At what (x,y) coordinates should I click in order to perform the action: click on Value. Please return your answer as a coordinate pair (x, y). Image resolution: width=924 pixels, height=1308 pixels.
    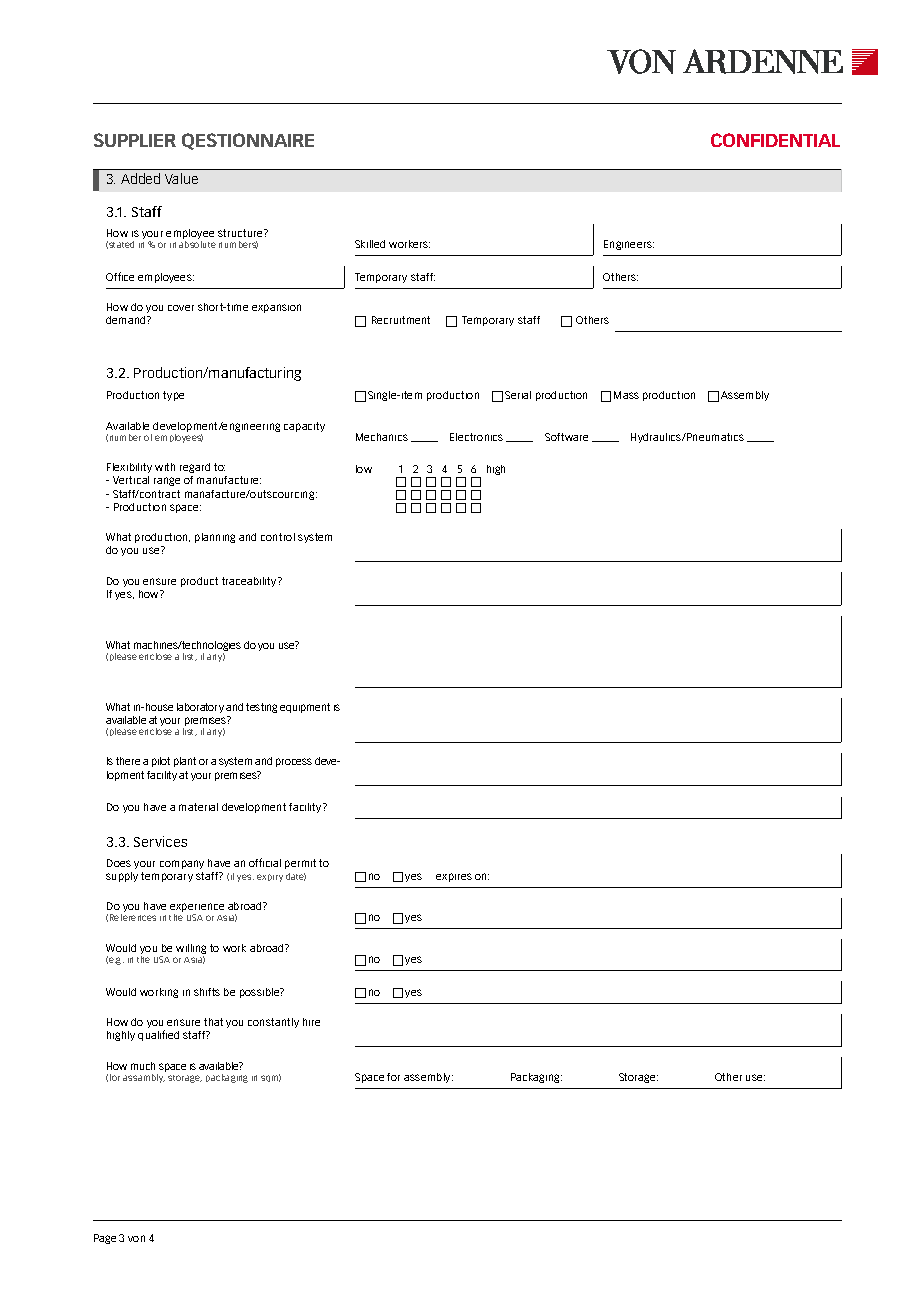
    Looking at the image, I should click on (181, 178).
